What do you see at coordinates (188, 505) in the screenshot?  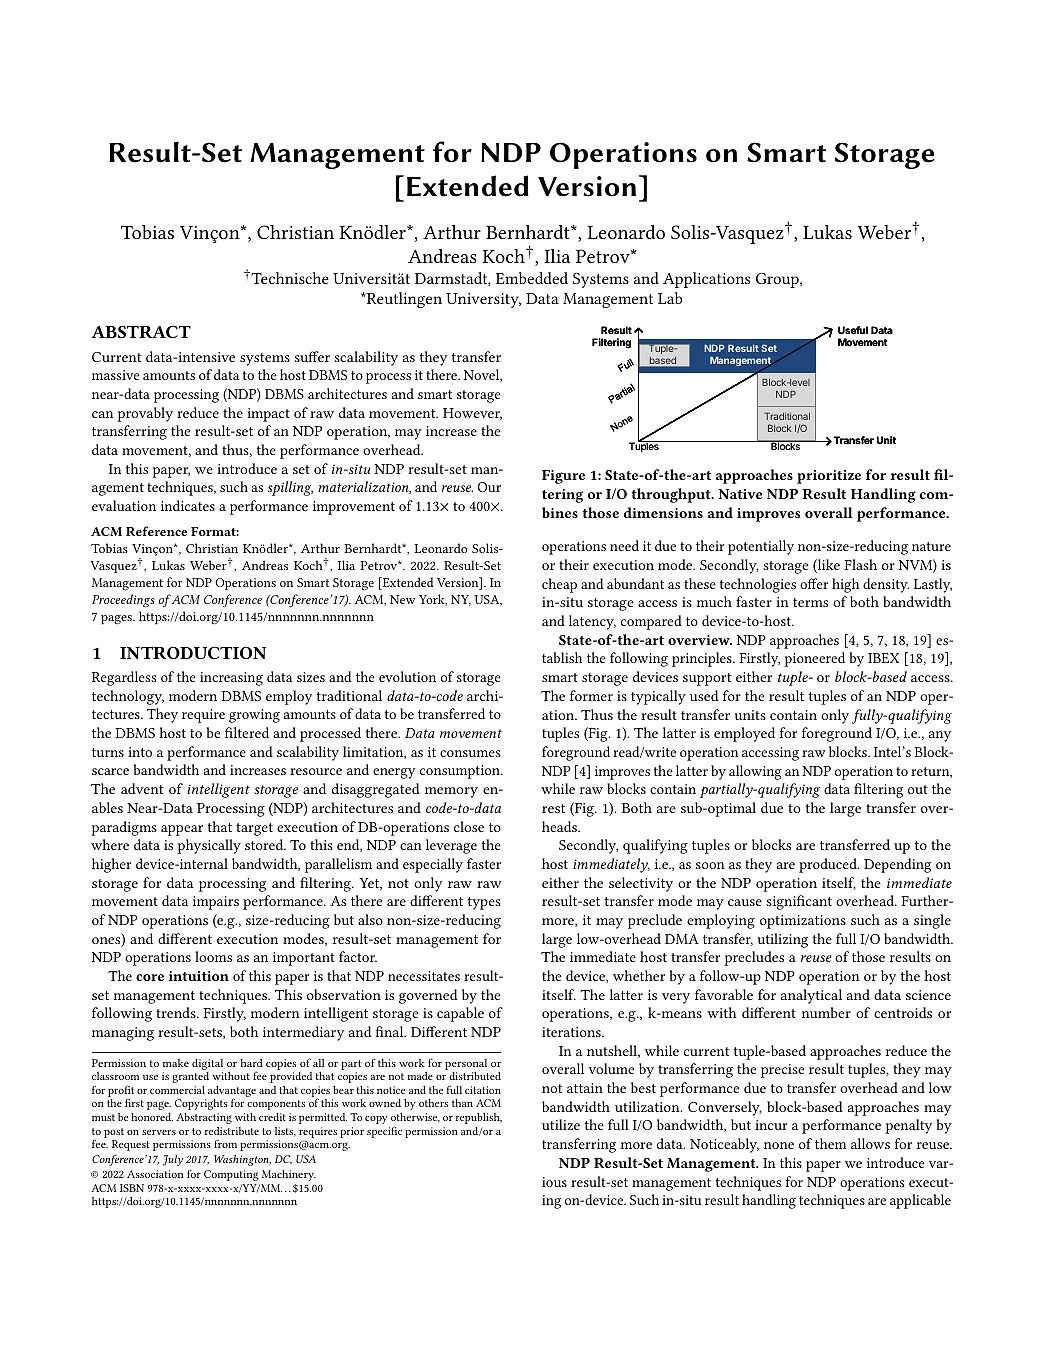 I see `indicates` at bounding box center [188, 505].
